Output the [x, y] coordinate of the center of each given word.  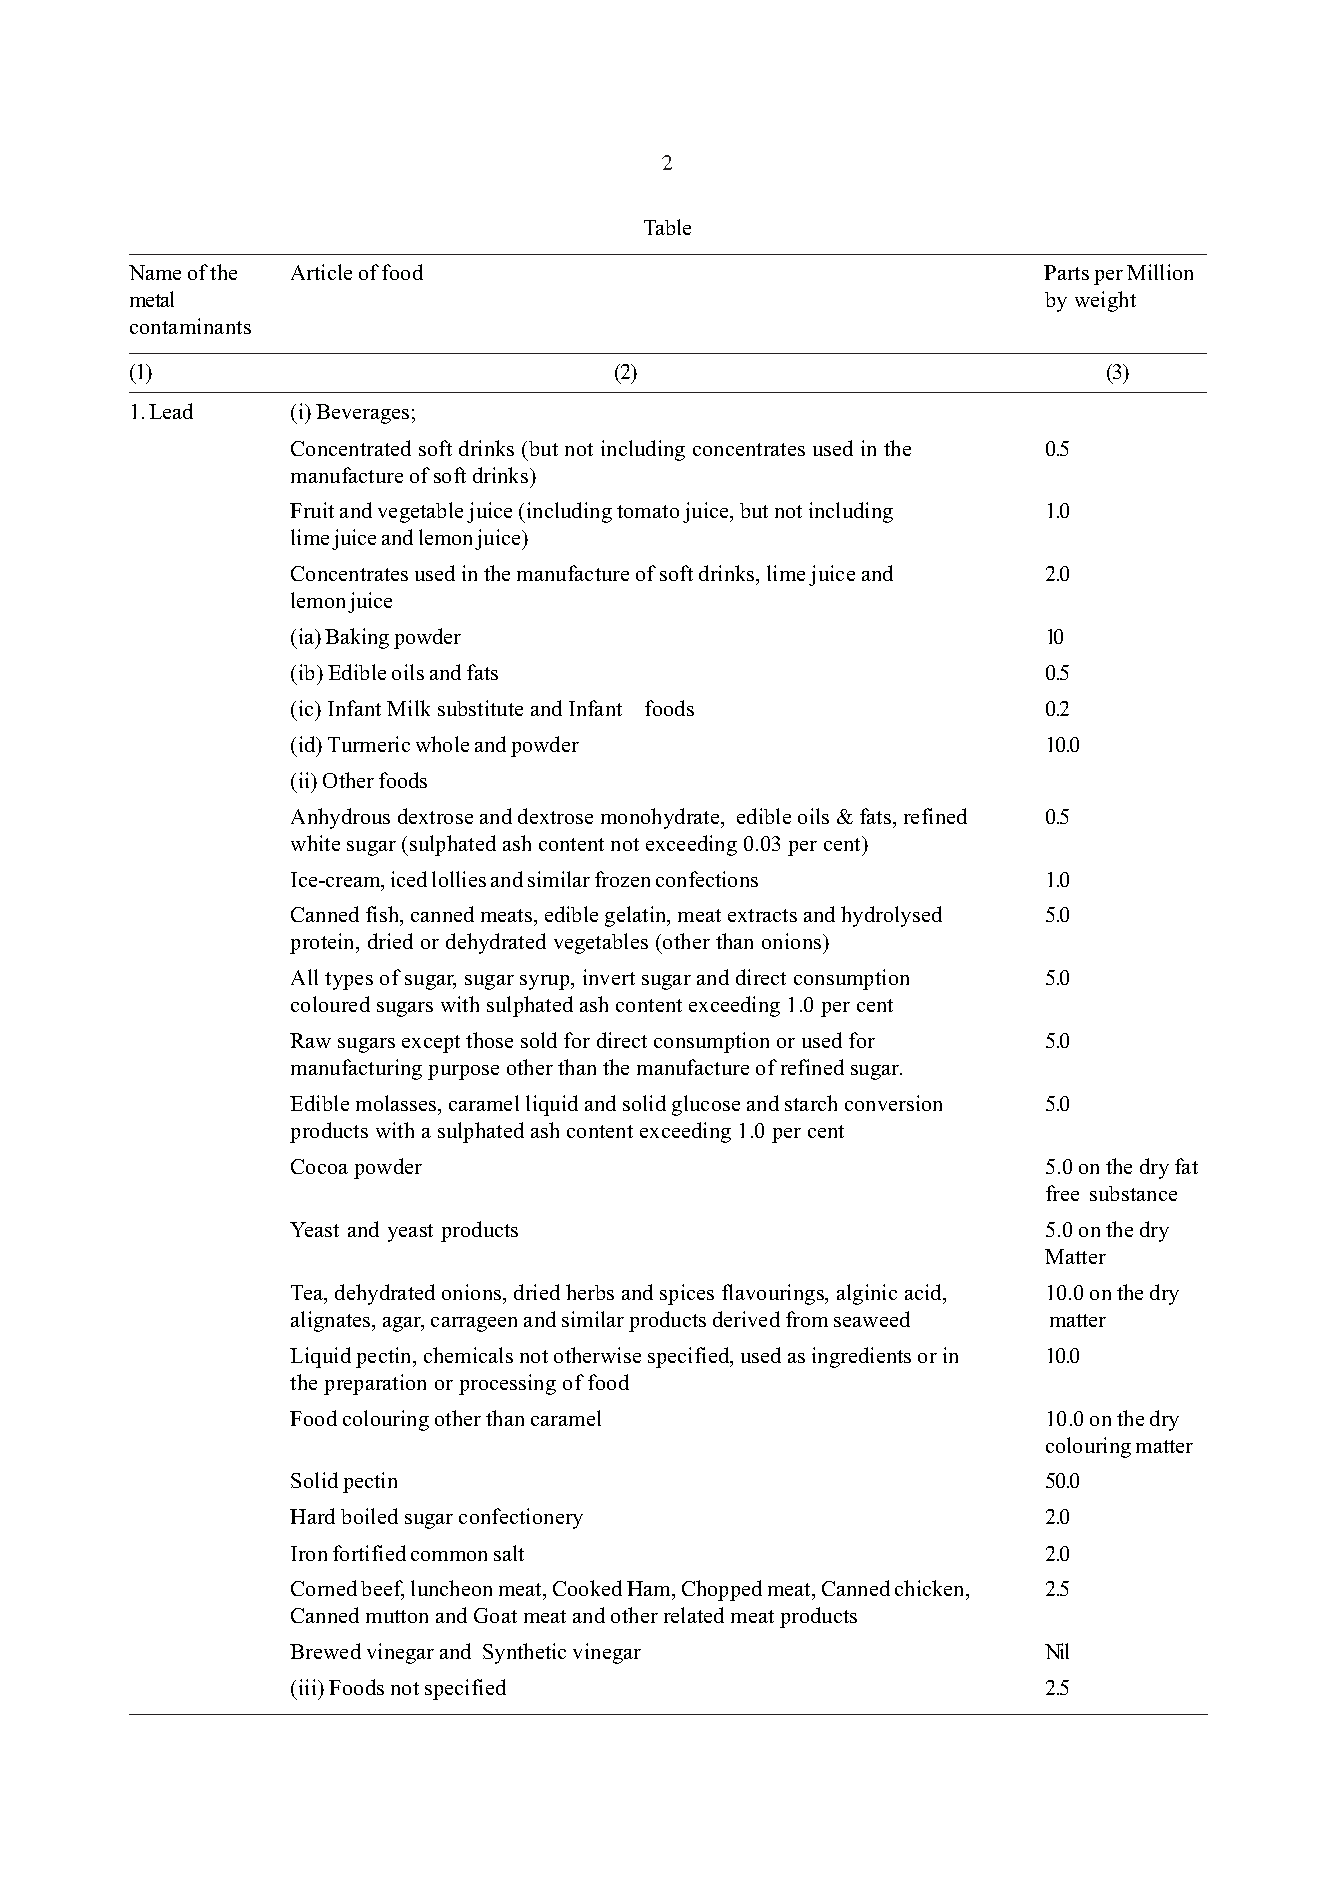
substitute [480, 708]
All [304, 977]
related [694, 1615]
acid [924, 1292]
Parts [1066, 272]
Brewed [325, 1651]
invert [609, 977]
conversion [893, 1103]
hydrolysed [891, 916]
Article [321, 272]
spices [687, 1294]
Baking [357, 638]
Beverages [362, 414]
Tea [308, 1294]
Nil [1057, 1651]
